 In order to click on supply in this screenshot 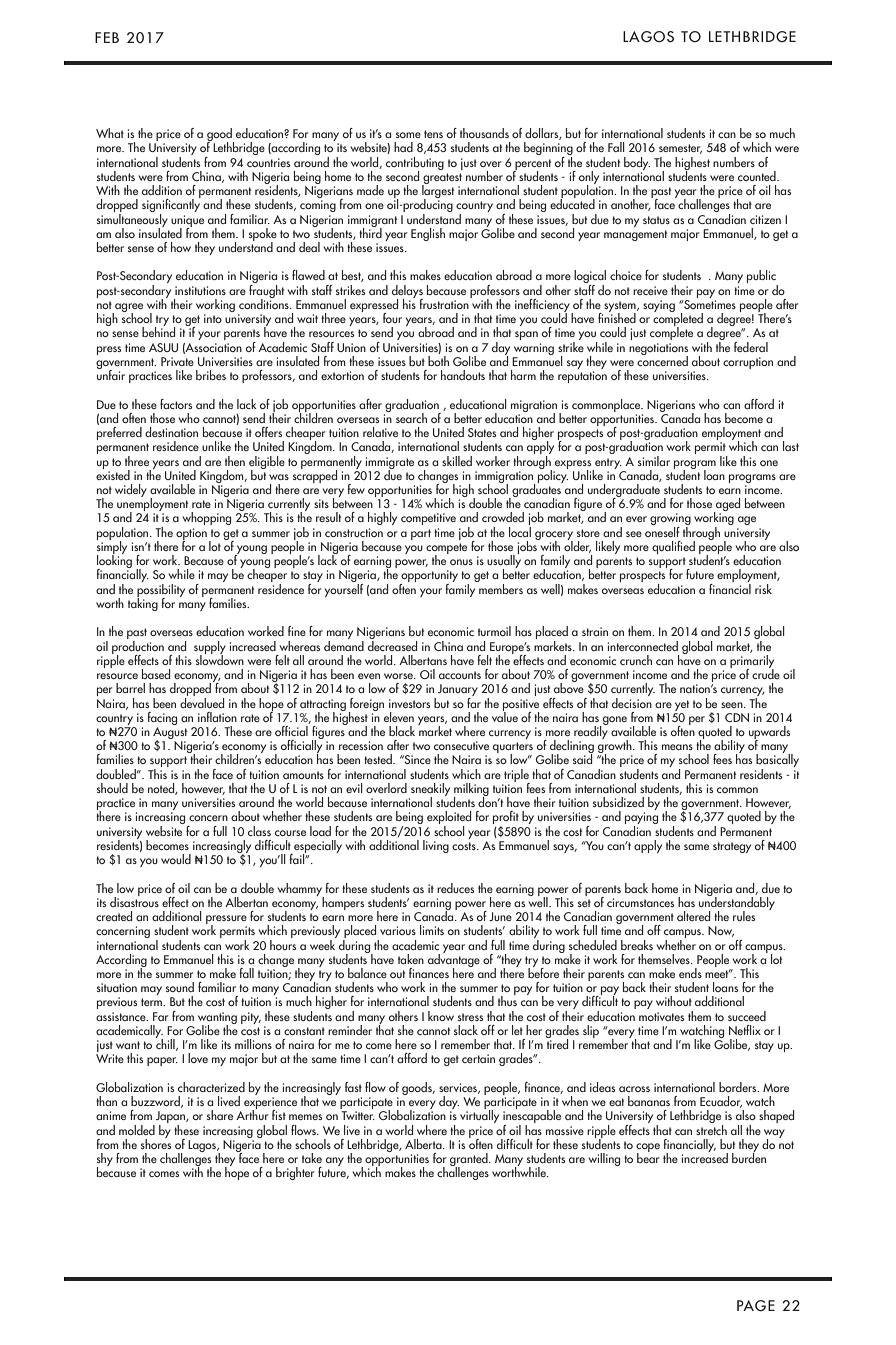, I will do `click(210, 648)`.
